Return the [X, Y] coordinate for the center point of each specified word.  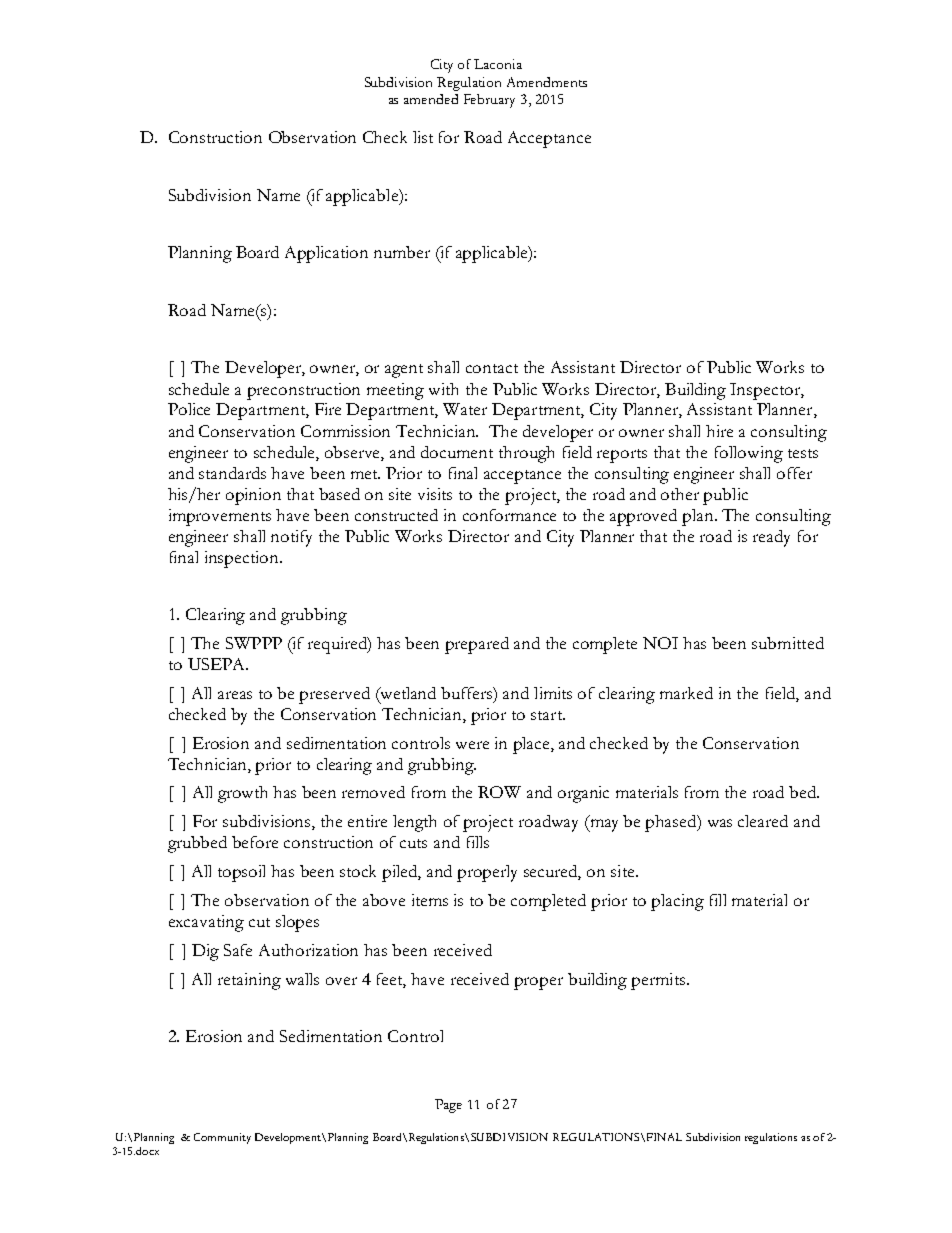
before [255, 842]
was [720, 823]
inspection [243, 559]
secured [552, 872]
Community [222, 1138]
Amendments [547, 82]
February [489, 101]
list [423, 137]
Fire [328, 409]
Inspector [766, 391]
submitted [788, 643]
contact [492, 368]
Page [448, 1106]
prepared [477, 645]
